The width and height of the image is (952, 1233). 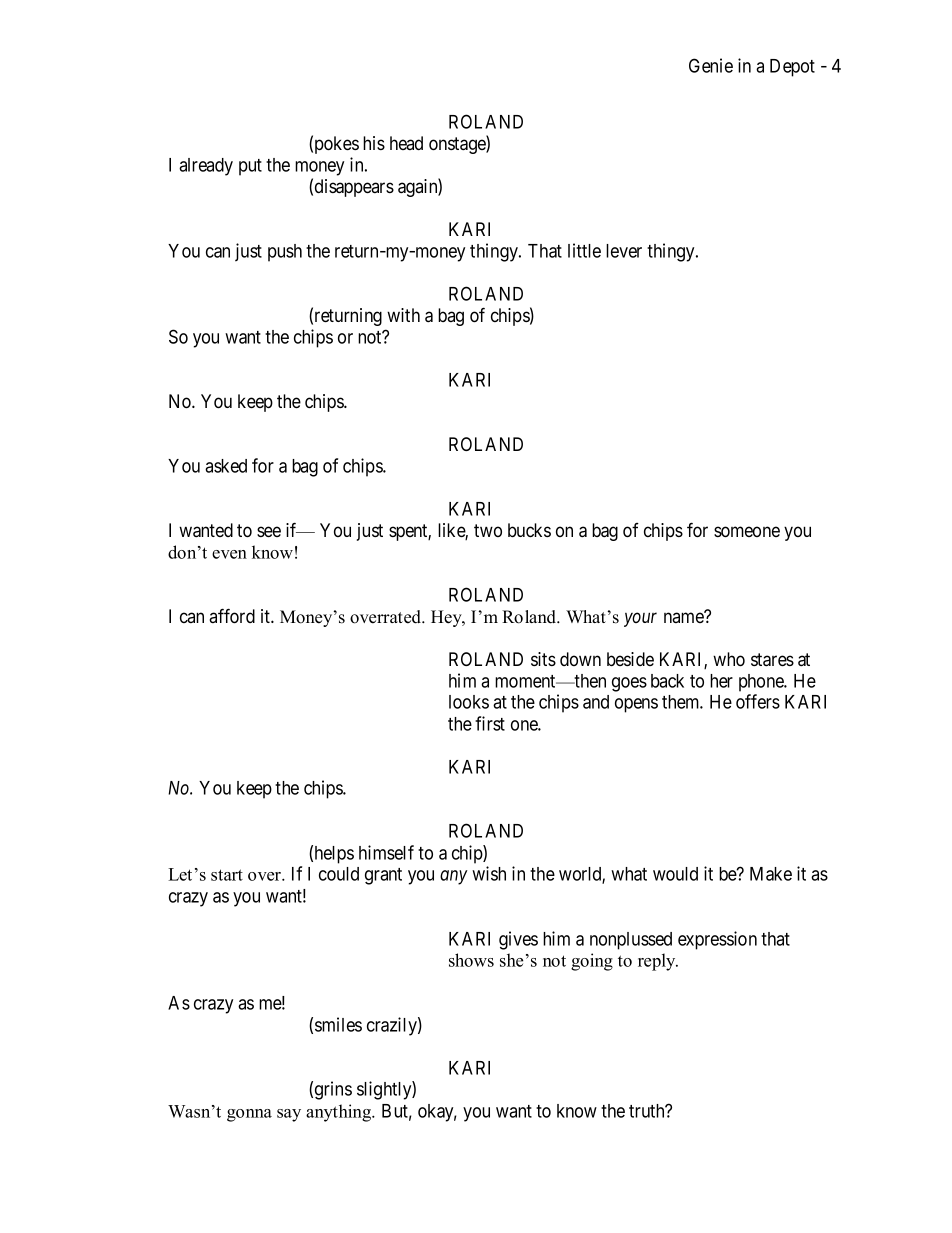 What do you see at coordinates (488, 530) in the image?
I see `two` at bounding box center [488, 530].
